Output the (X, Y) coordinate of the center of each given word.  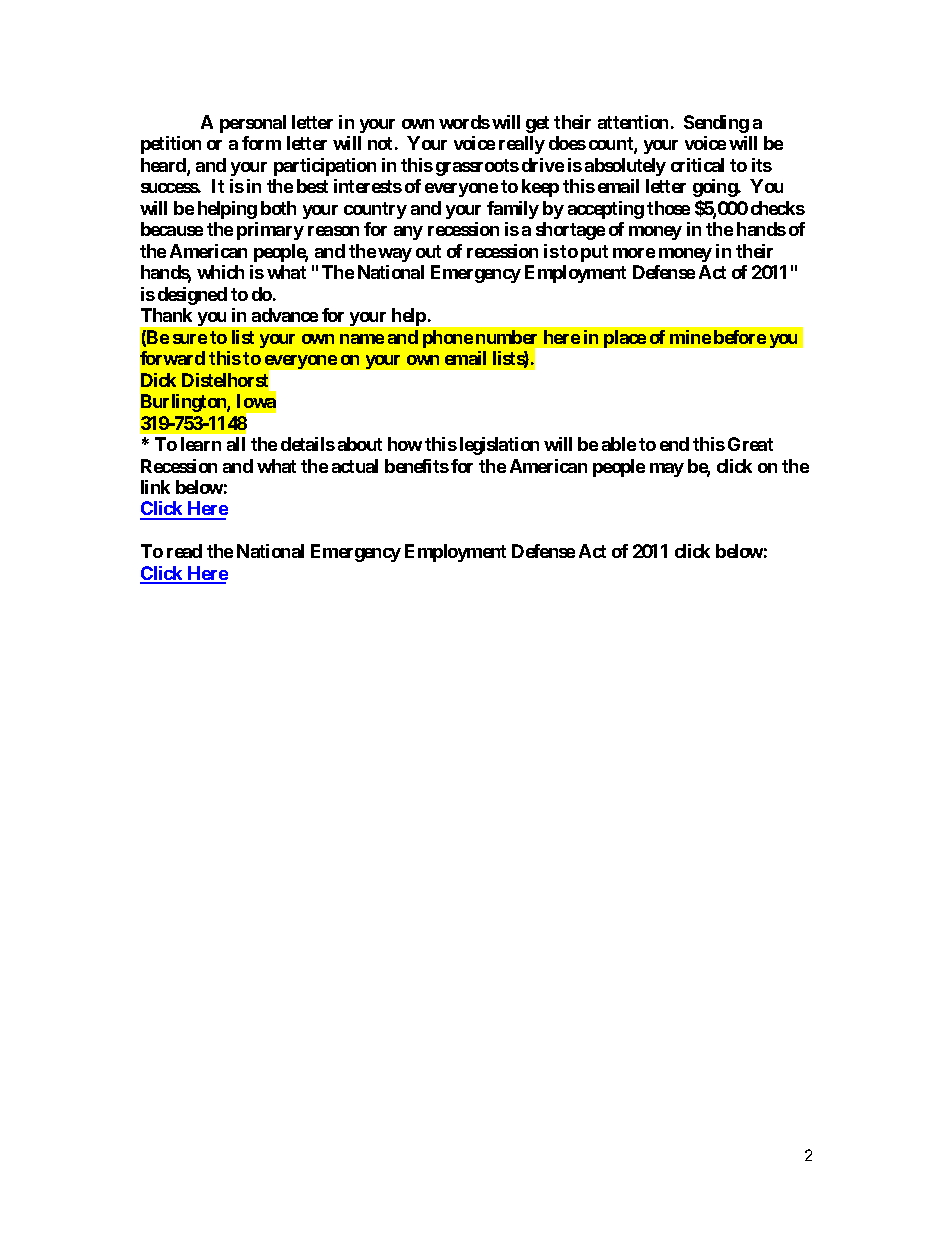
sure (190, 339)
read (184, 551)
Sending (716, 124)
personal (253, 124)
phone (448, 339)
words (464, 122)
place (625, 339)
